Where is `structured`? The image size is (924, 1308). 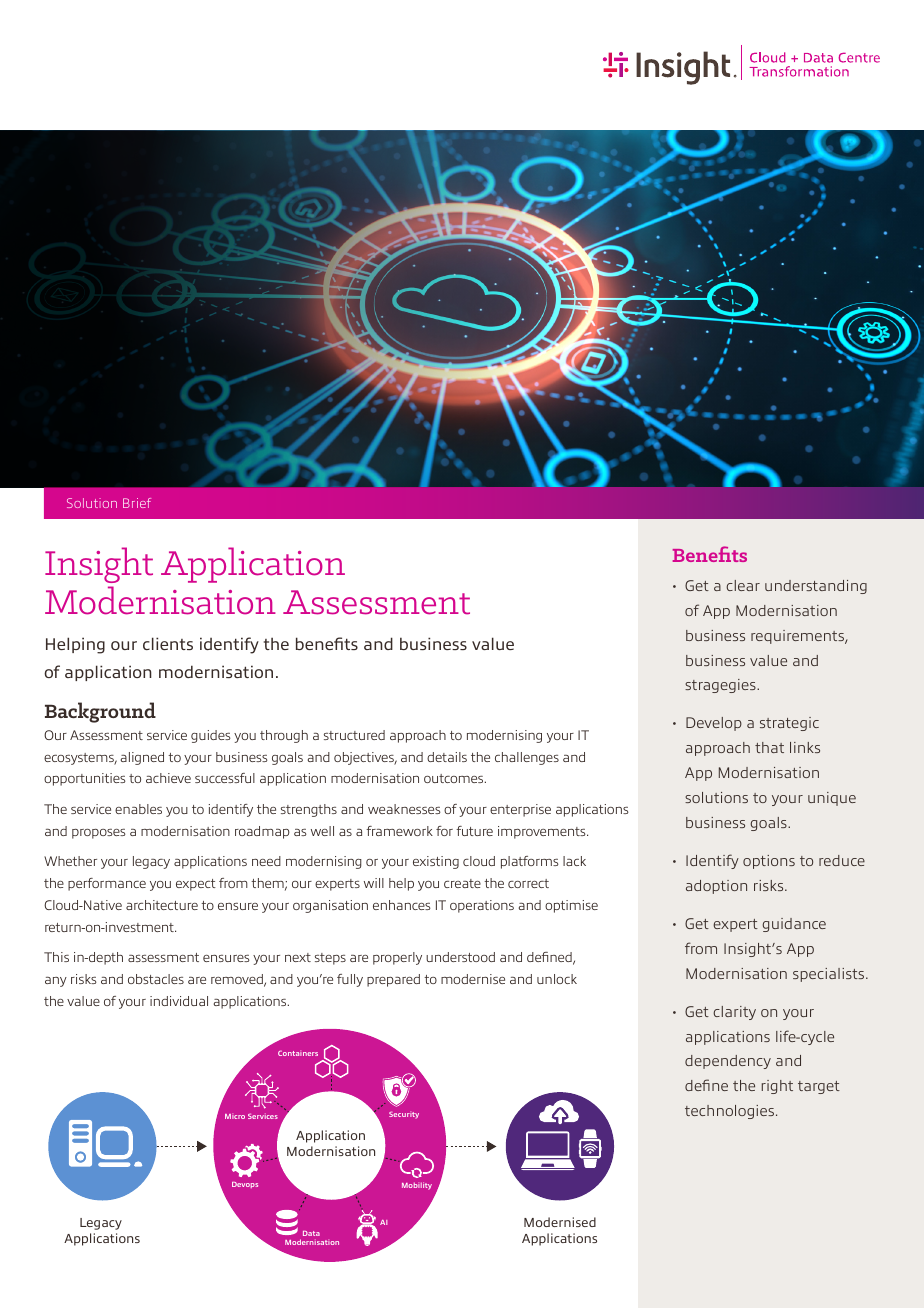 structured is located at coordinates (354, 735).
